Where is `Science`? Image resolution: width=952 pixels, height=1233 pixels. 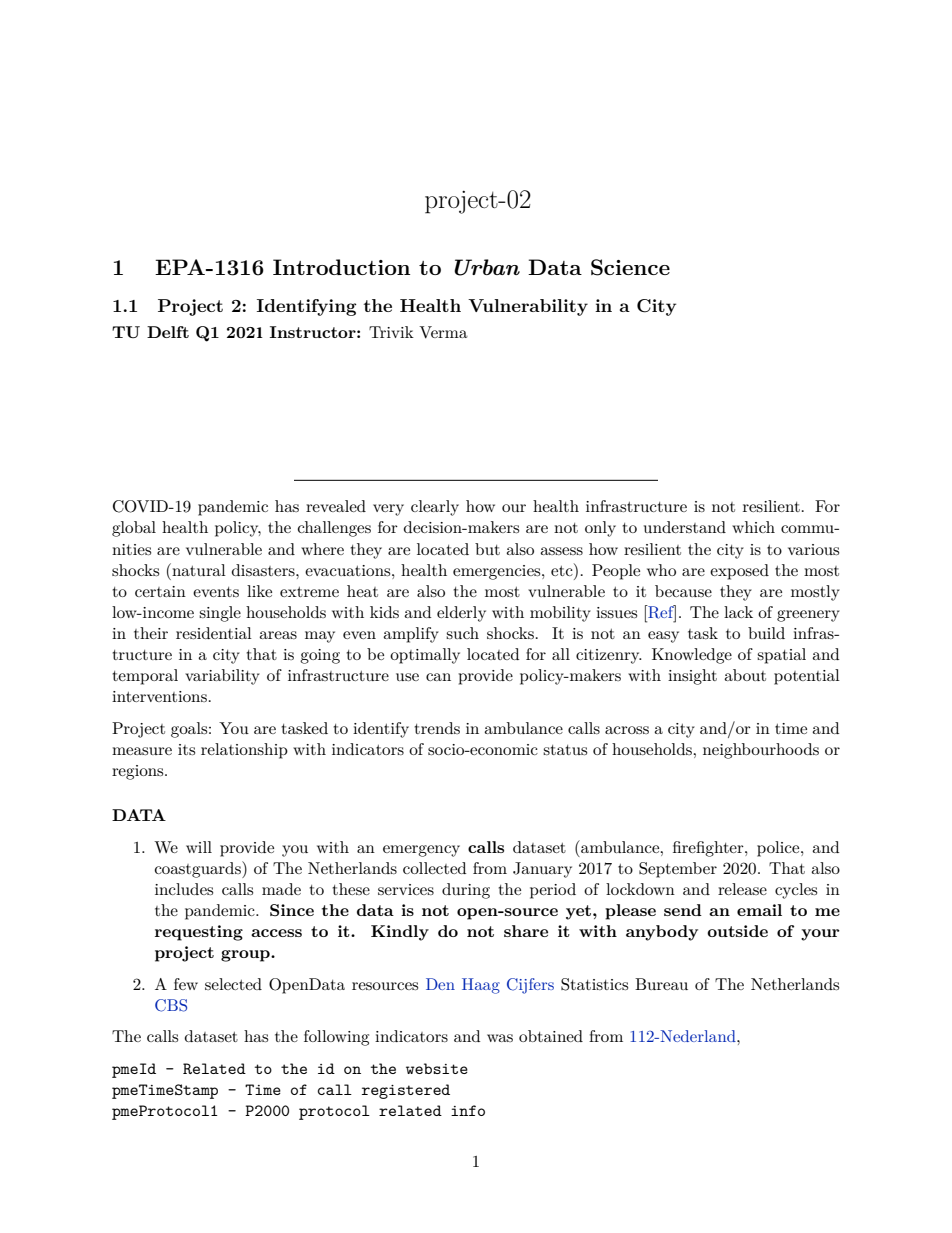 Science is located at coordinates (630, 267).
